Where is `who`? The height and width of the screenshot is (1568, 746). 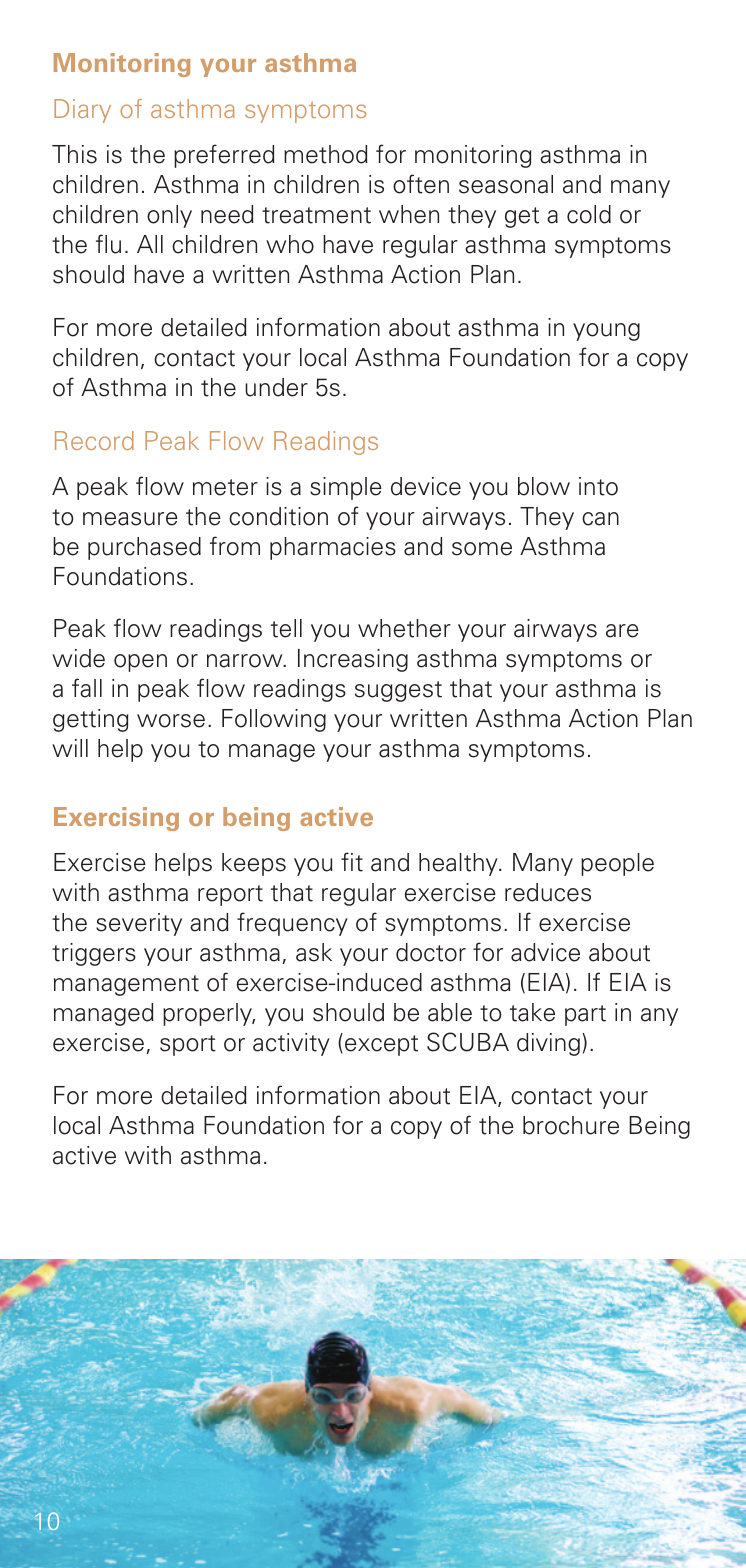 who is located at coordinates (290, 244).
